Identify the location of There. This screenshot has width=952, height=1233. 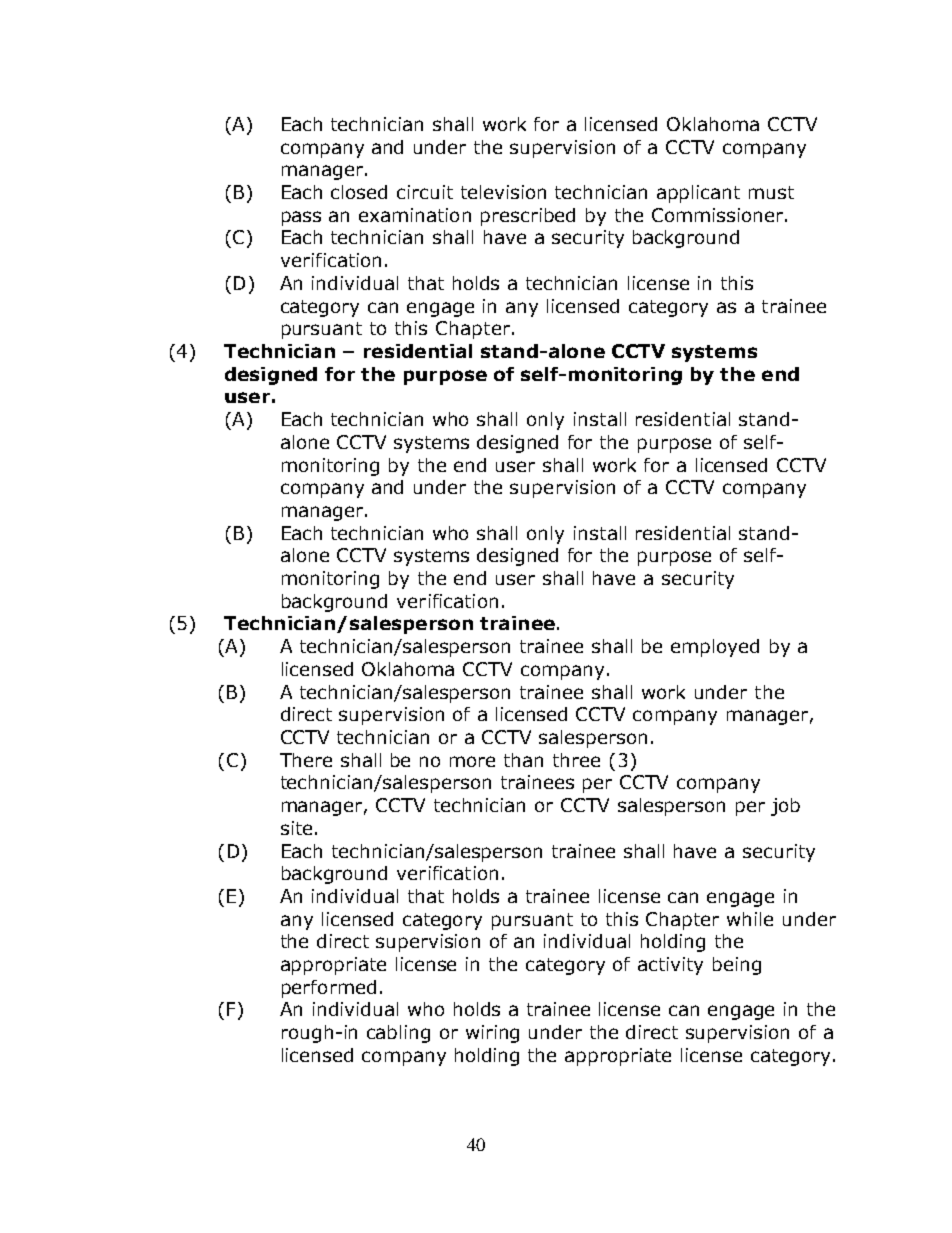
(306, 760).
